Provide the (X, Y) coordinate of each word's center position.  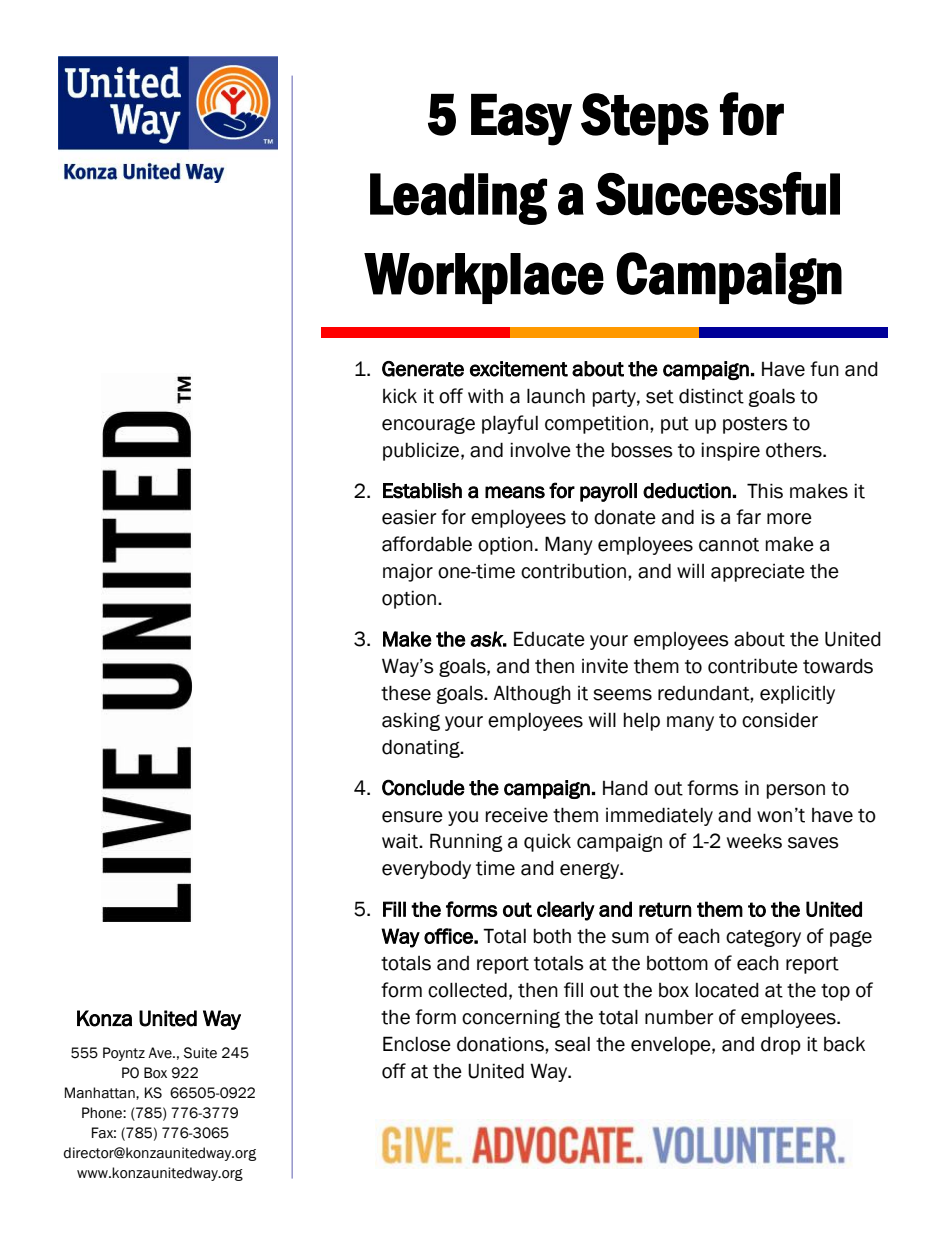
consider (780, 720)
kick (400, 396)
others (795, 450)
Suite (200, 1053)
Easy (521, 120)
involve (540, 450)
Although (532, 694)
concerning (511, 1018)
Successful (718, 194)
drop (781, 1045)
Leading (458, 199)
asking (411, 721)
